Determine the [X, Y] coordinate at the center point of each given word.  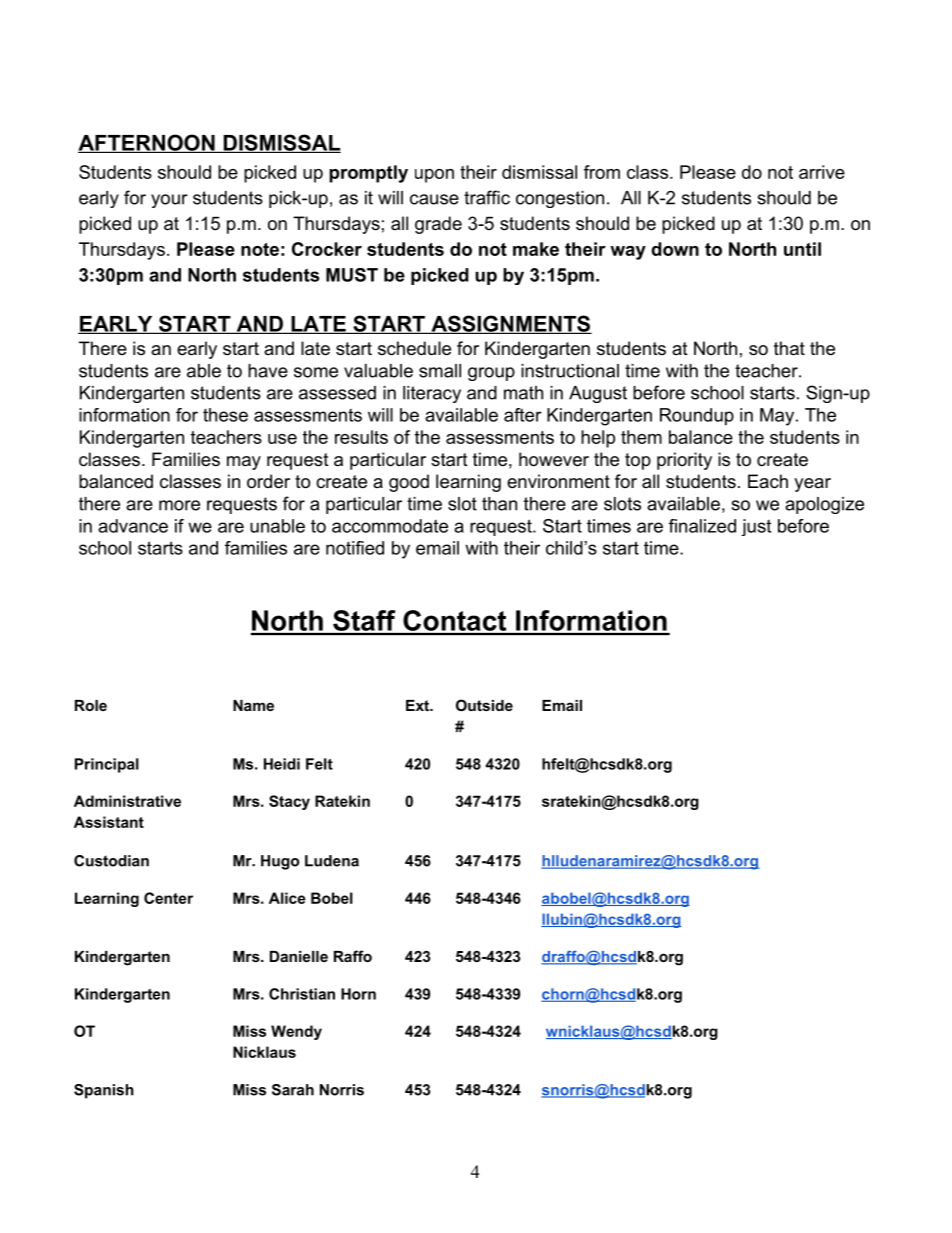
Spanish [104, 1091]
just [756, 527]
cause [434, 199]
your [169, 201]
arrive [822, 172]
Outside [484, 705]
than [499, 504]
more [179, 505]
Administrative [127, 801]
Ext [419, 705]
